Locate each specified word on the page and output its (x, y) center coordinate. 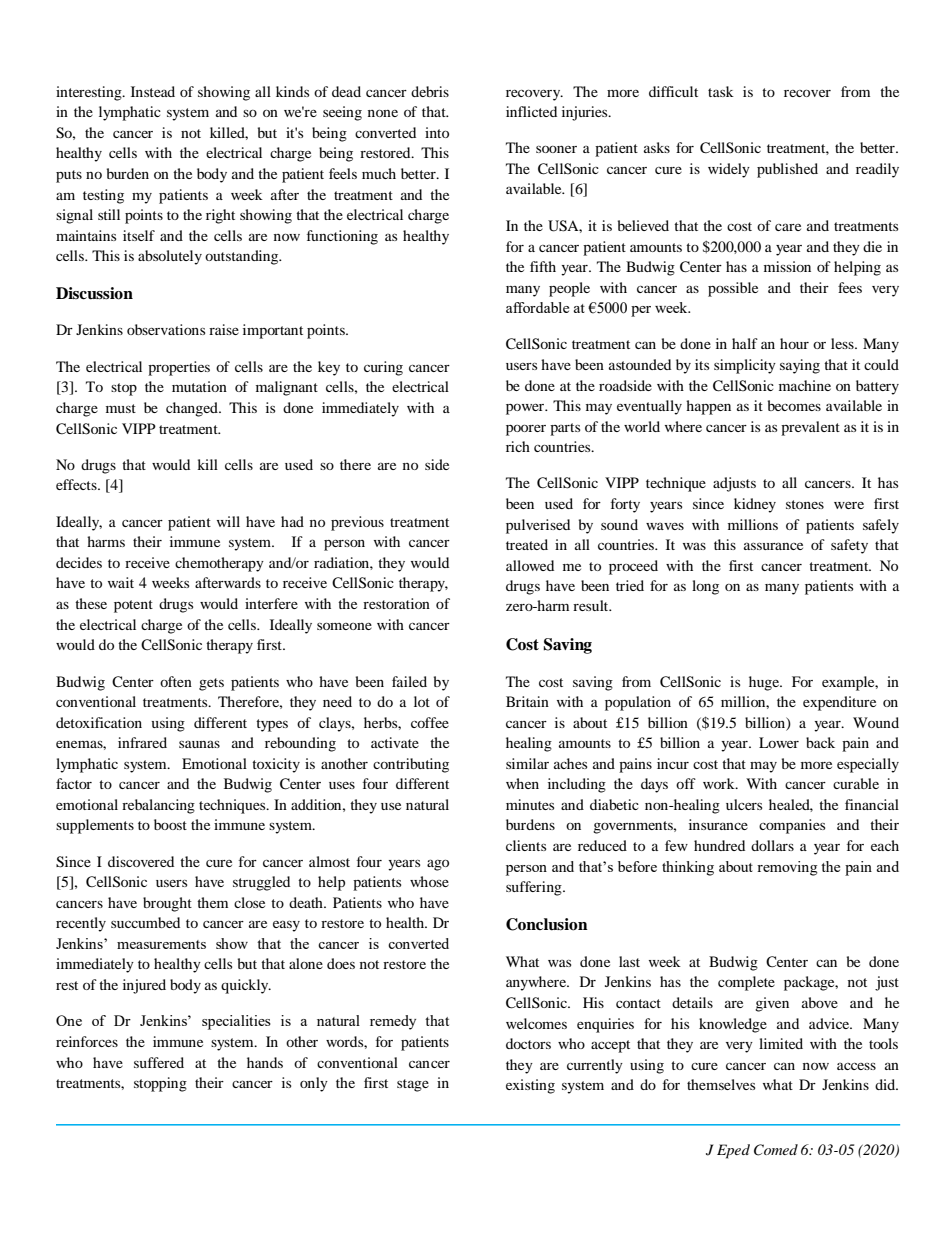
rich (518, 446)
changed (193, 409)
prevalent (810, 428)
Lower (779, 742)
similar (527, 763)
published (787, 170)
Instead (153, 91)
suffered (159, 1062)
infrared (142, 742)
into (437, 132)
